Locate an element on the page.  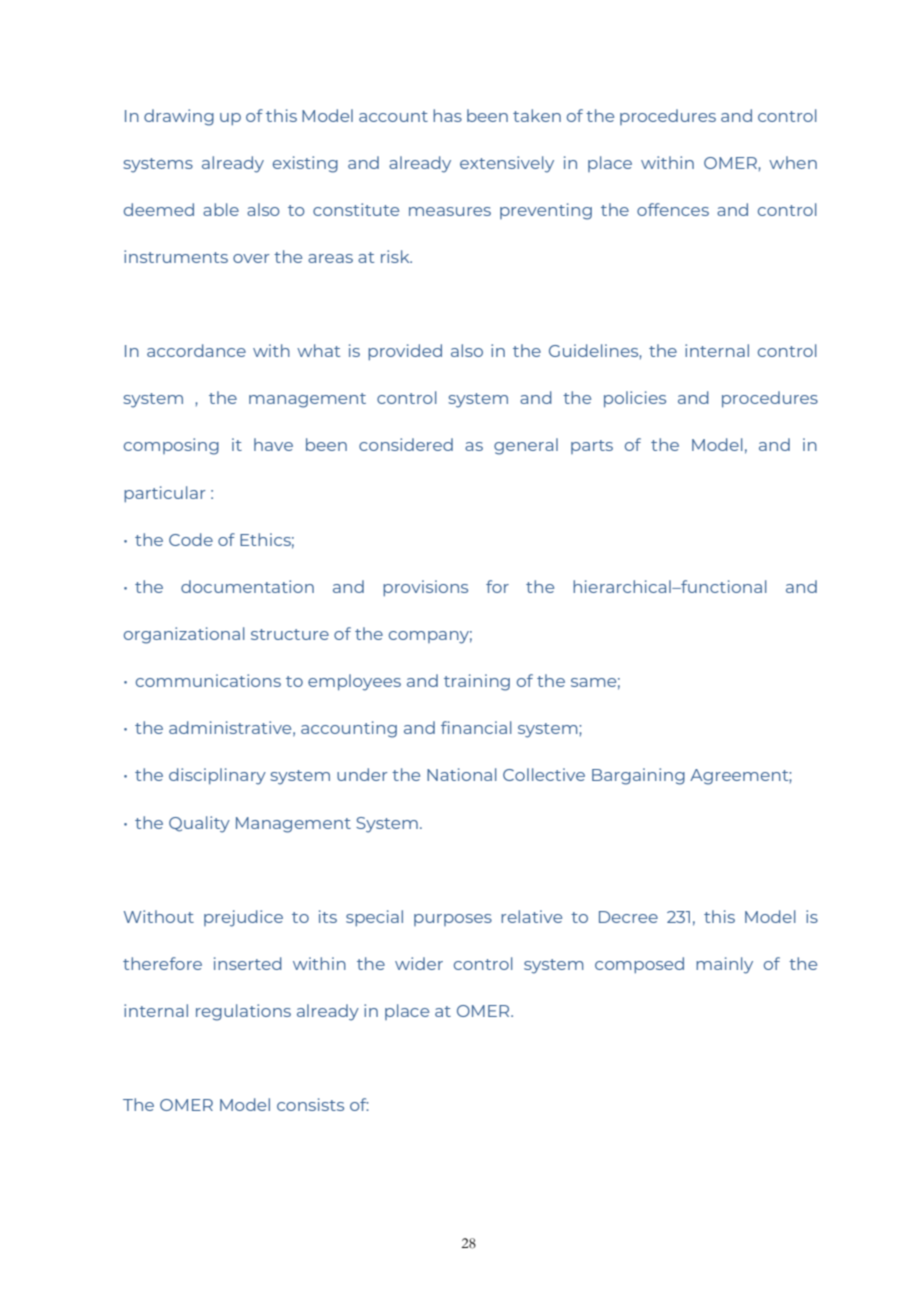
drawing is located at coordinates (179, 117).
